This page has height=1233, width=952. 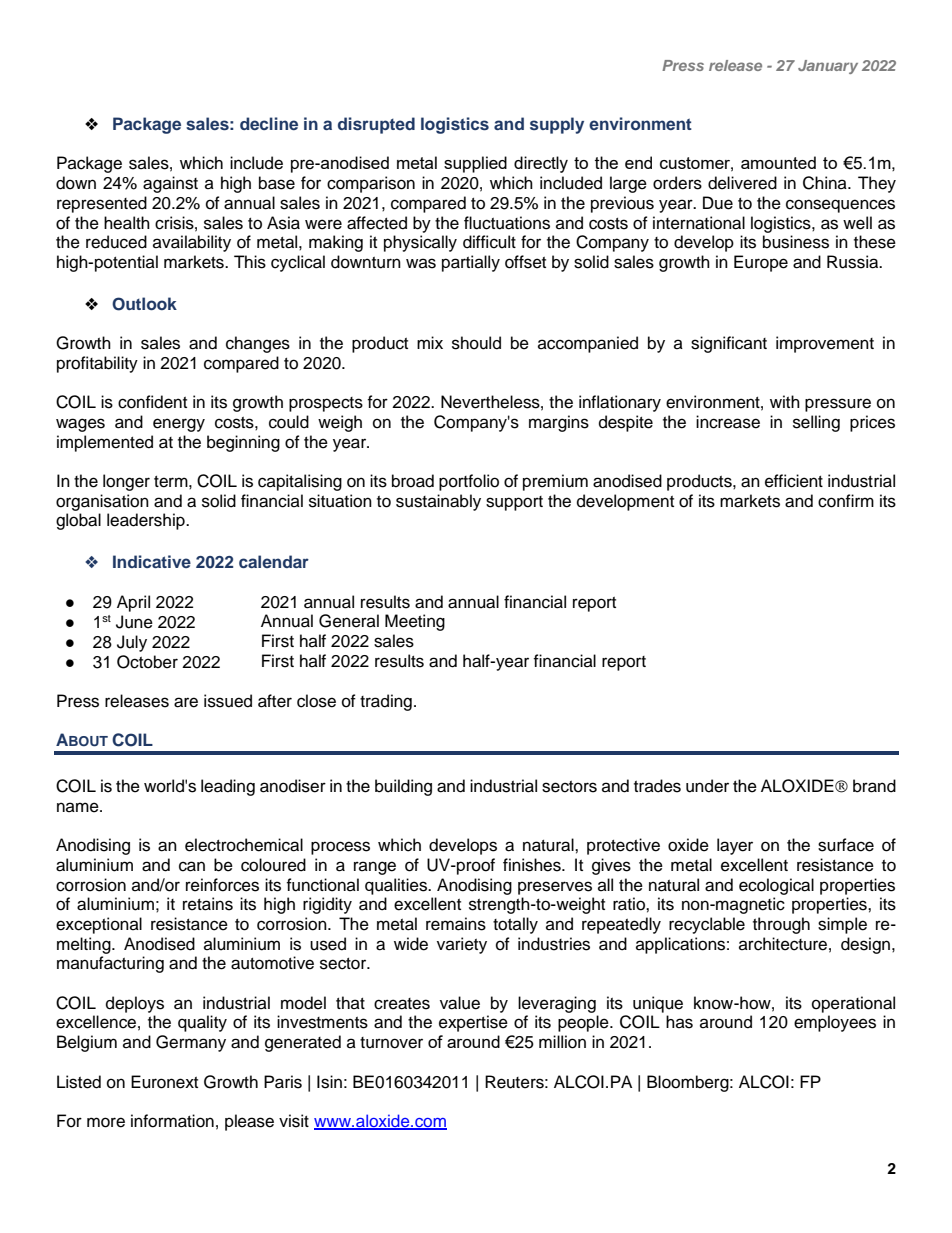 What do you see at coordinates (761, 263) in the page?
I see `Europe` at bounding box center [761, 263].
